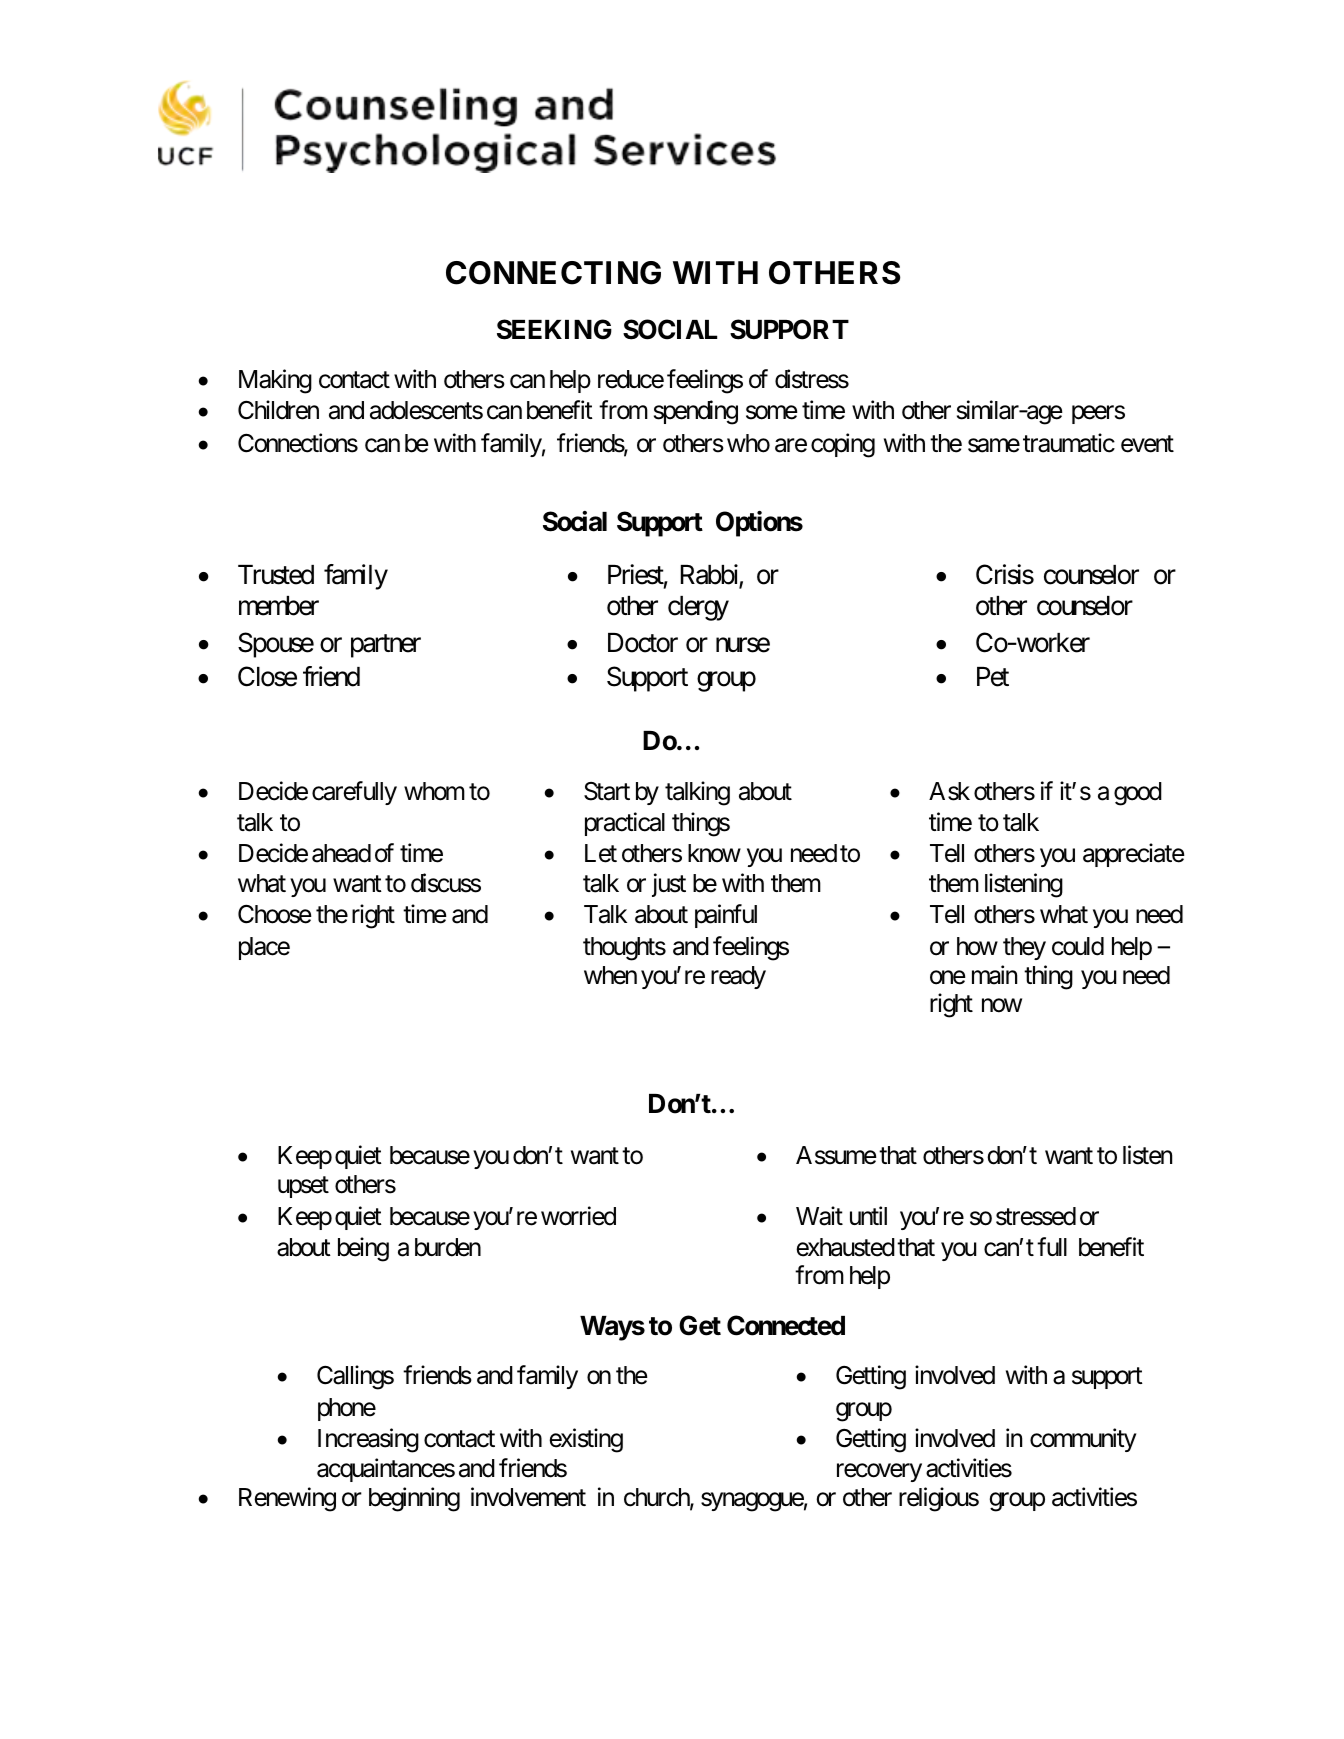  What do you see at coordinates (1024, 948) in the screenshot?
I see `they` at bounding box center [1024, 948].
